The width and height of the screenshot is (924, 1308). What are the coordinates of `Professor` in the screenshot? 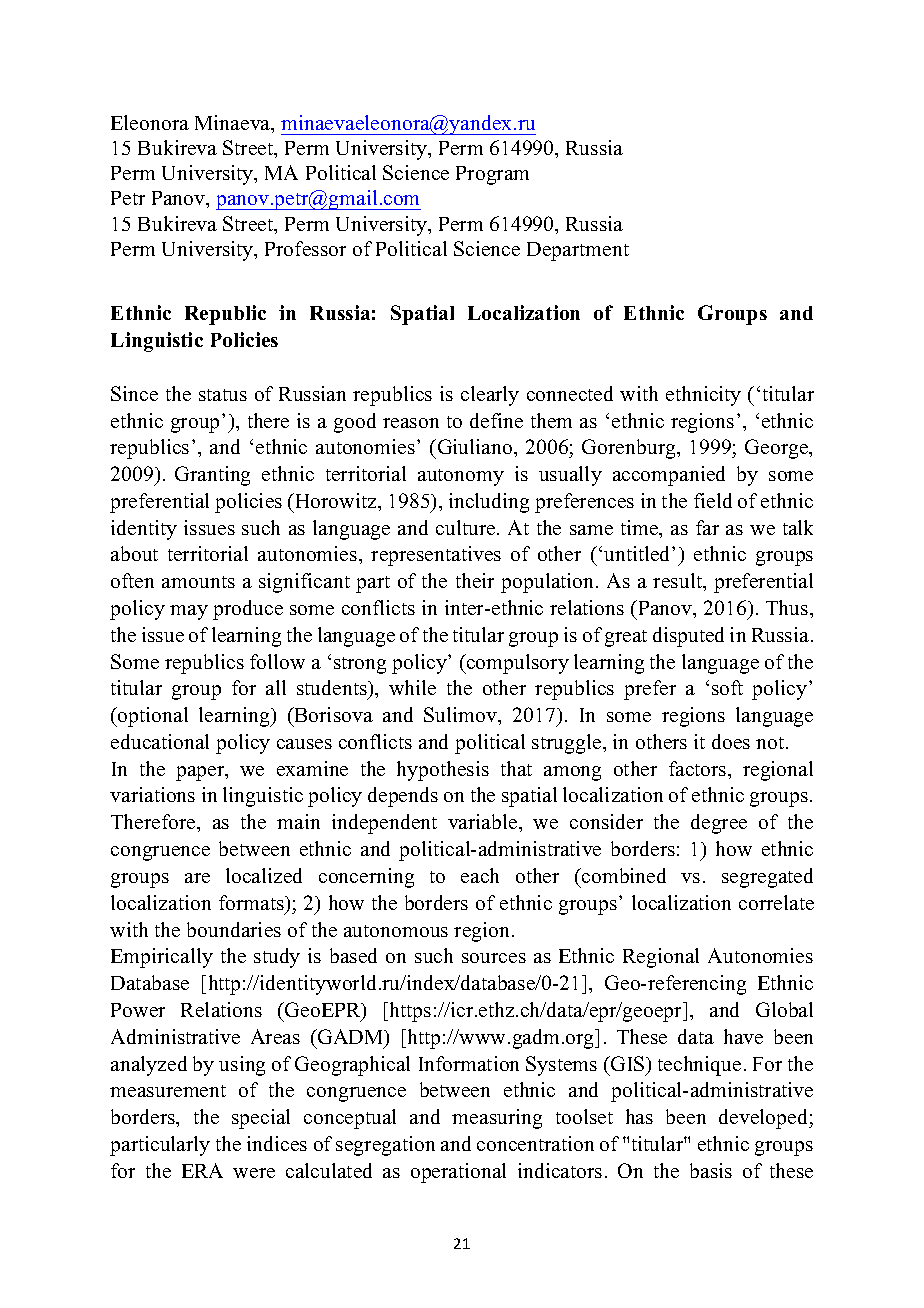 It's located at (305, 248).
